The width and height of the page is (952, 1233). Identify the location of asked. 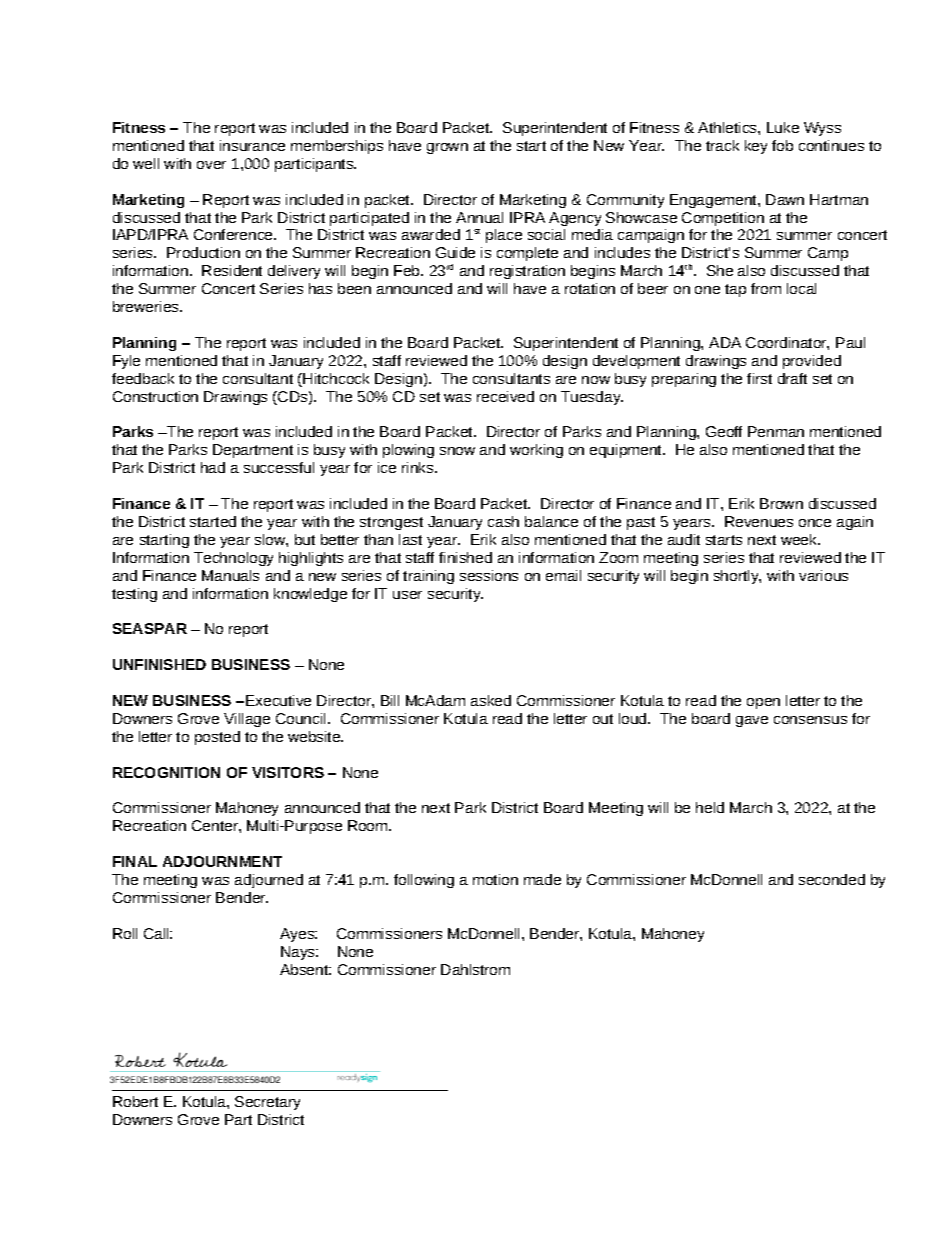
(491, 700).
